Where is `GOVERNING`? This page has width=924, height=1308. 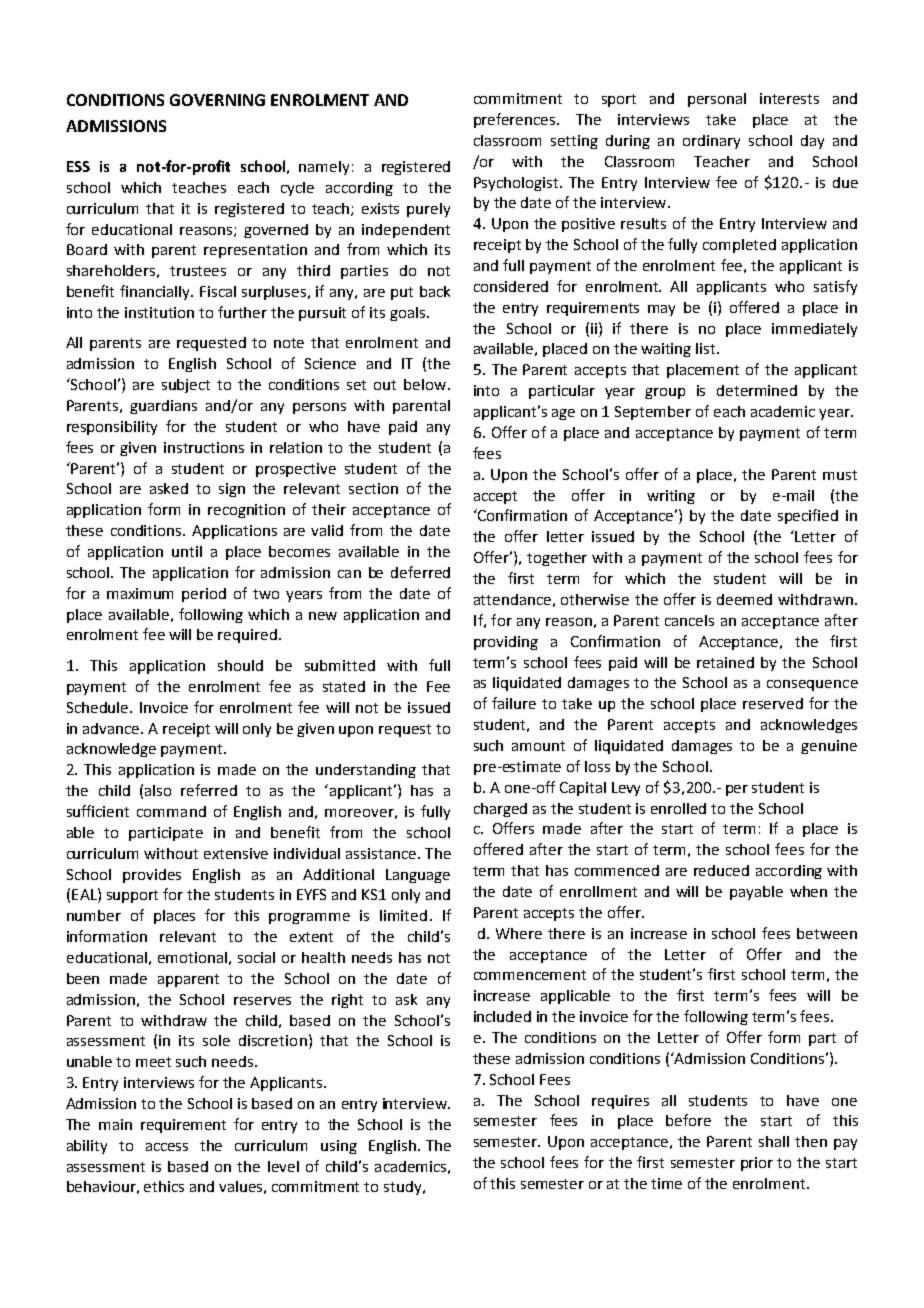
GOVERNING is located at coordinates (217, 100).
